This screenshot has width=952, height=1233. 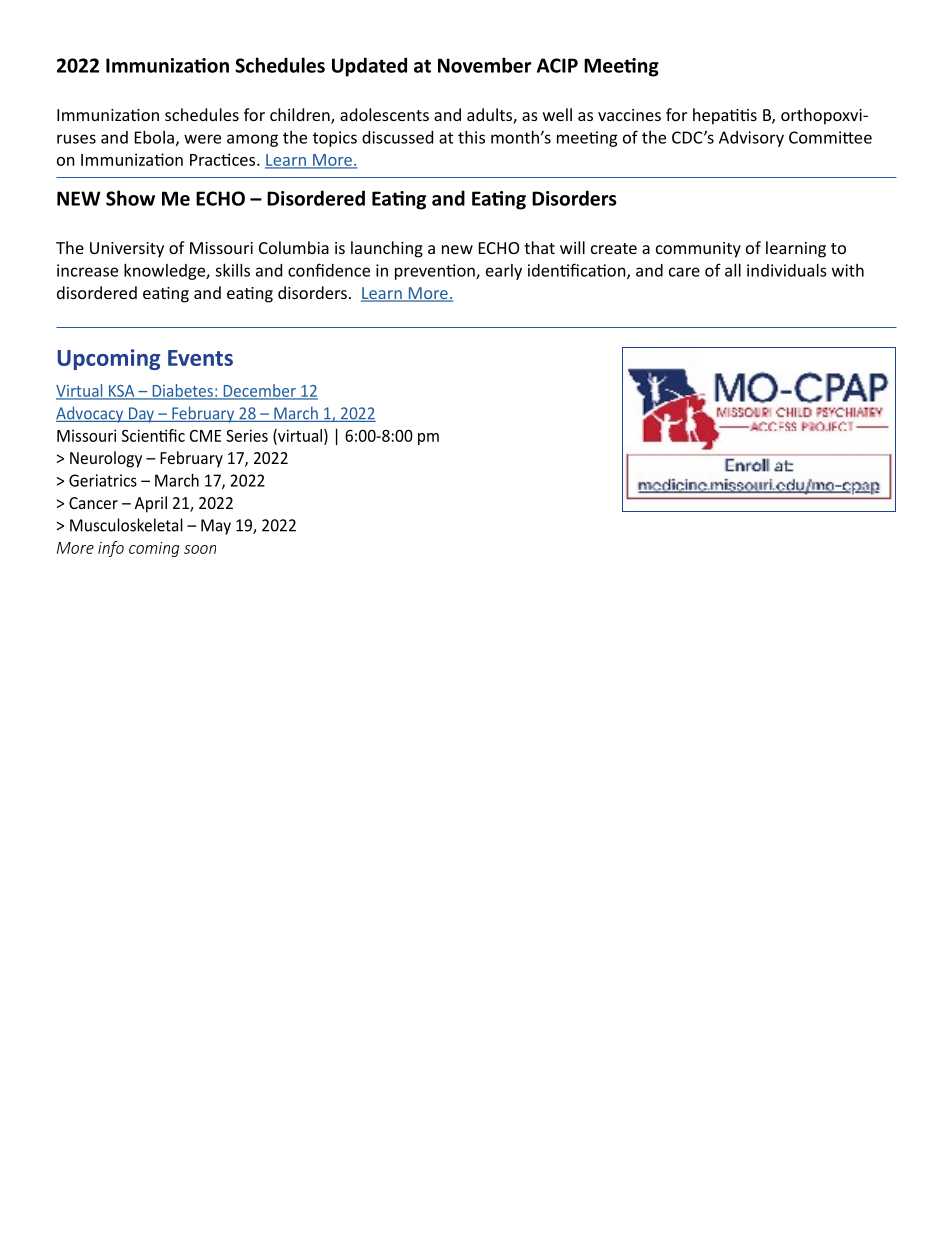 I want to click on December, so click(x=259, y=391).
